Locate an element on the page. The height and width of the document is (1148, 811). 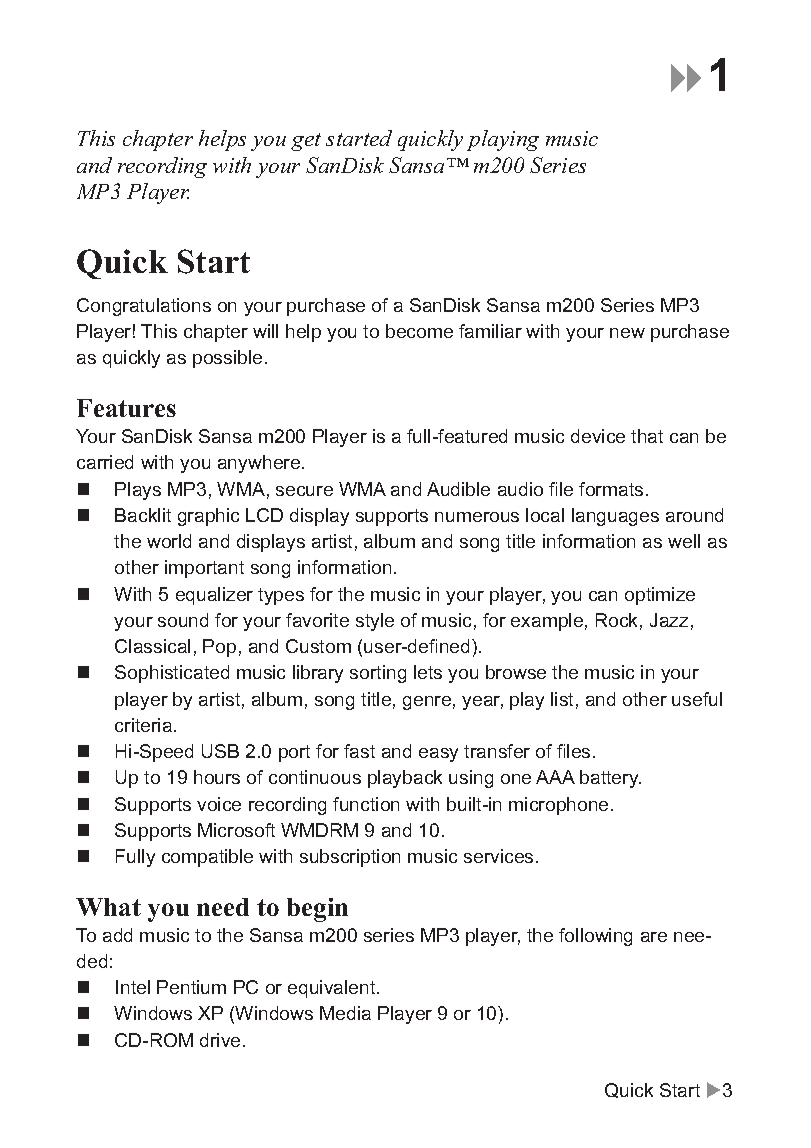
are is located at coordinates (654, 937).
